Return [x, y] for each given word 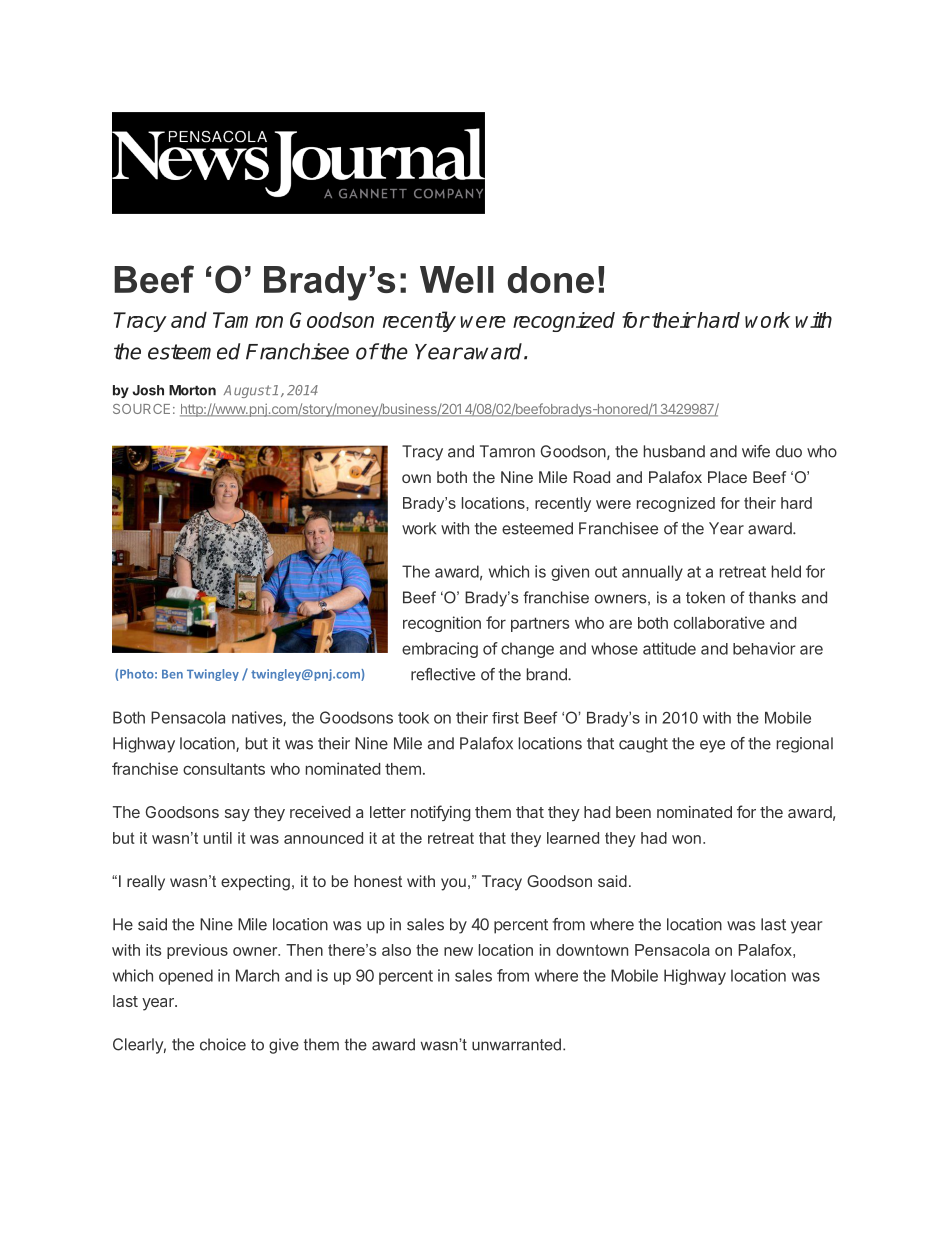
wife [756, 451]
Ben [172, 674]
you [453, 884]
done [551, 279]
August [247, 391]
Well [457, 279]
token [705, 597]
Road [592, 477]
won [686, 839]
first [505, 718]
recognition [442, 624]
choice [223, 1044]
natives [258, 718]
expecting [255, 883]
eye [712, 746]
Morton [192, 390]
